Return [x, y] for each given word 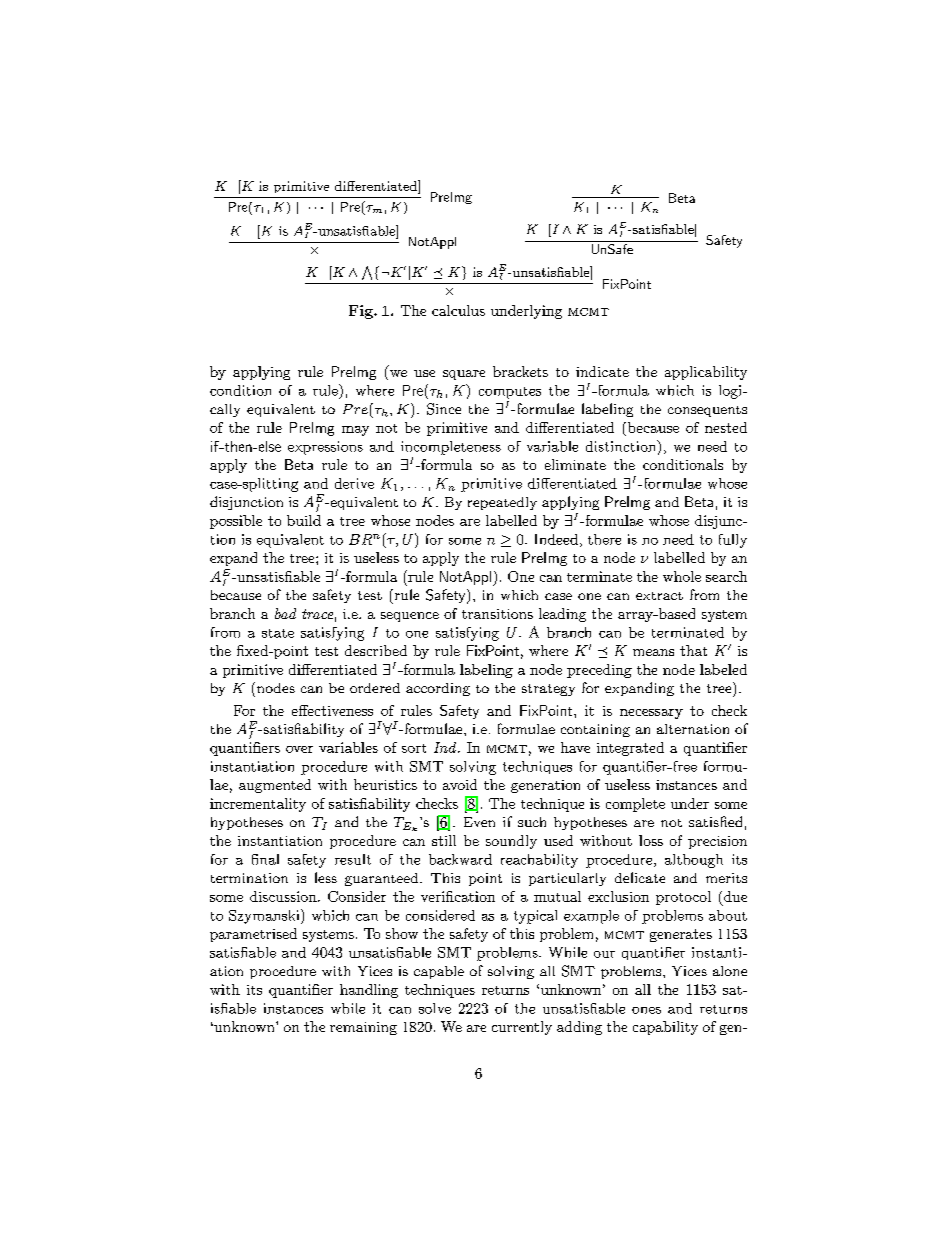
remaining [363, 1028]
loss [651, 840]
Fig [362, 312]
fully [733, 541]
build [304, 520]
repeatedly [502, 503]
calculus [458, 310]
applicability [706, 373]
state [278, 633]
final [265, 859]
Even [479, 822]
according [438, 689]
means [653, 652]
